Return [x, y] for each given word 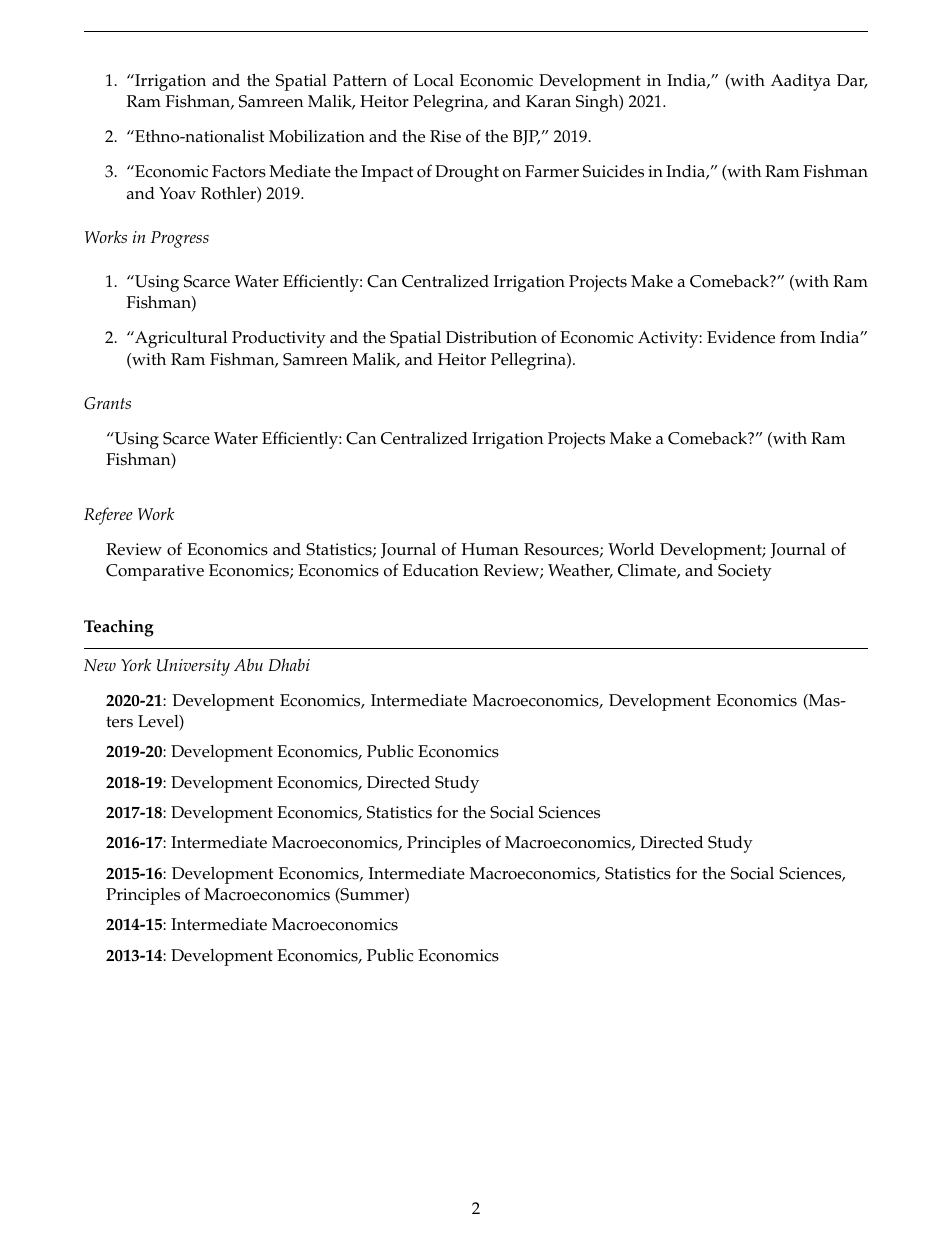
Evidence [741, 337]
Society [745, 572]
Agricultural [180, 339]
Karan [548, 101]
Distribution [491, 337]
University [193, 667]
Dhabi [289, 664]
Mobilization [317, 136]
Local [433, 80]
